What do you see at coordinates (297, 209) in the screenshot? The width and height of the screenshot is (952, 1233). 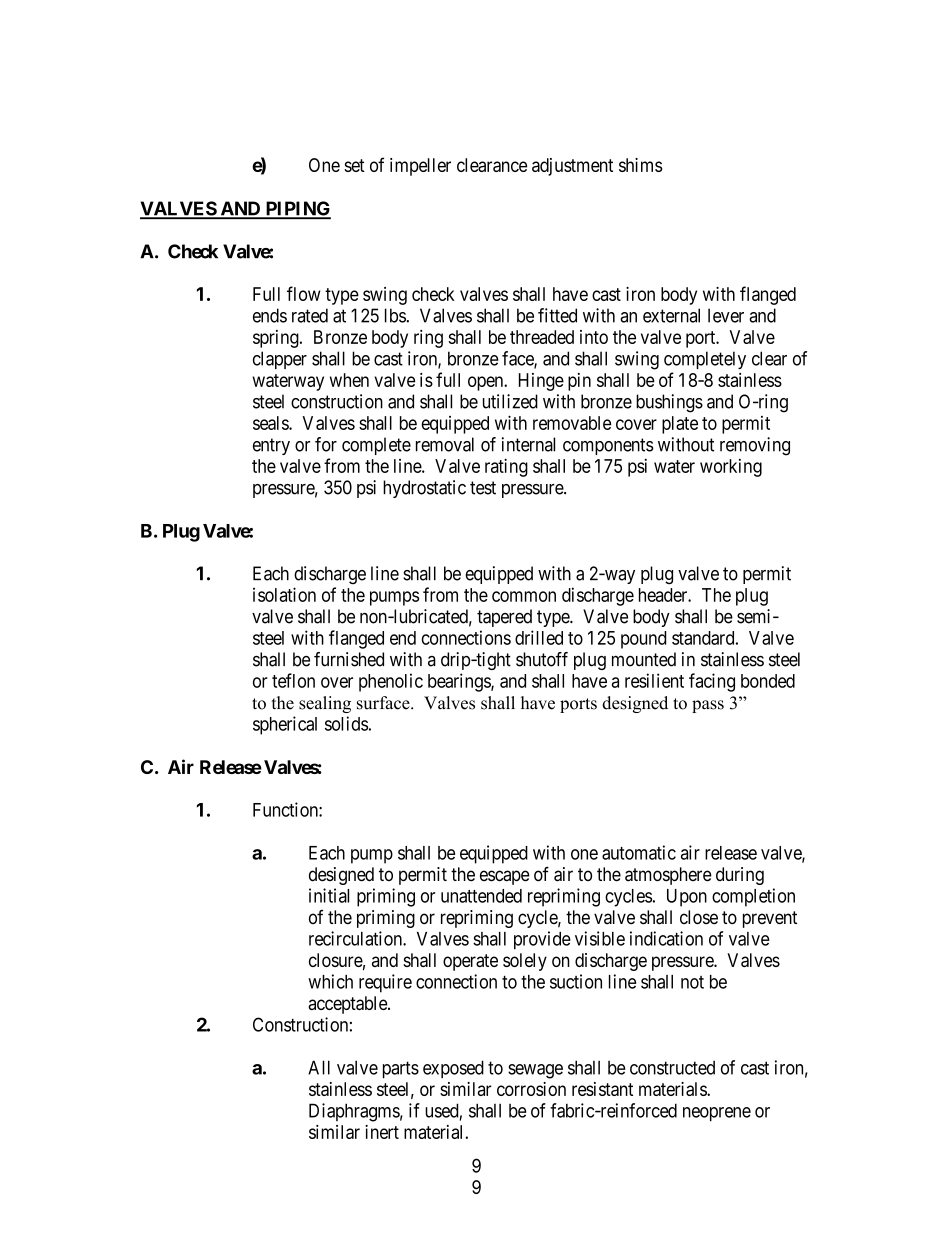 I see `PIPING` at bounding box center [297, 209].
